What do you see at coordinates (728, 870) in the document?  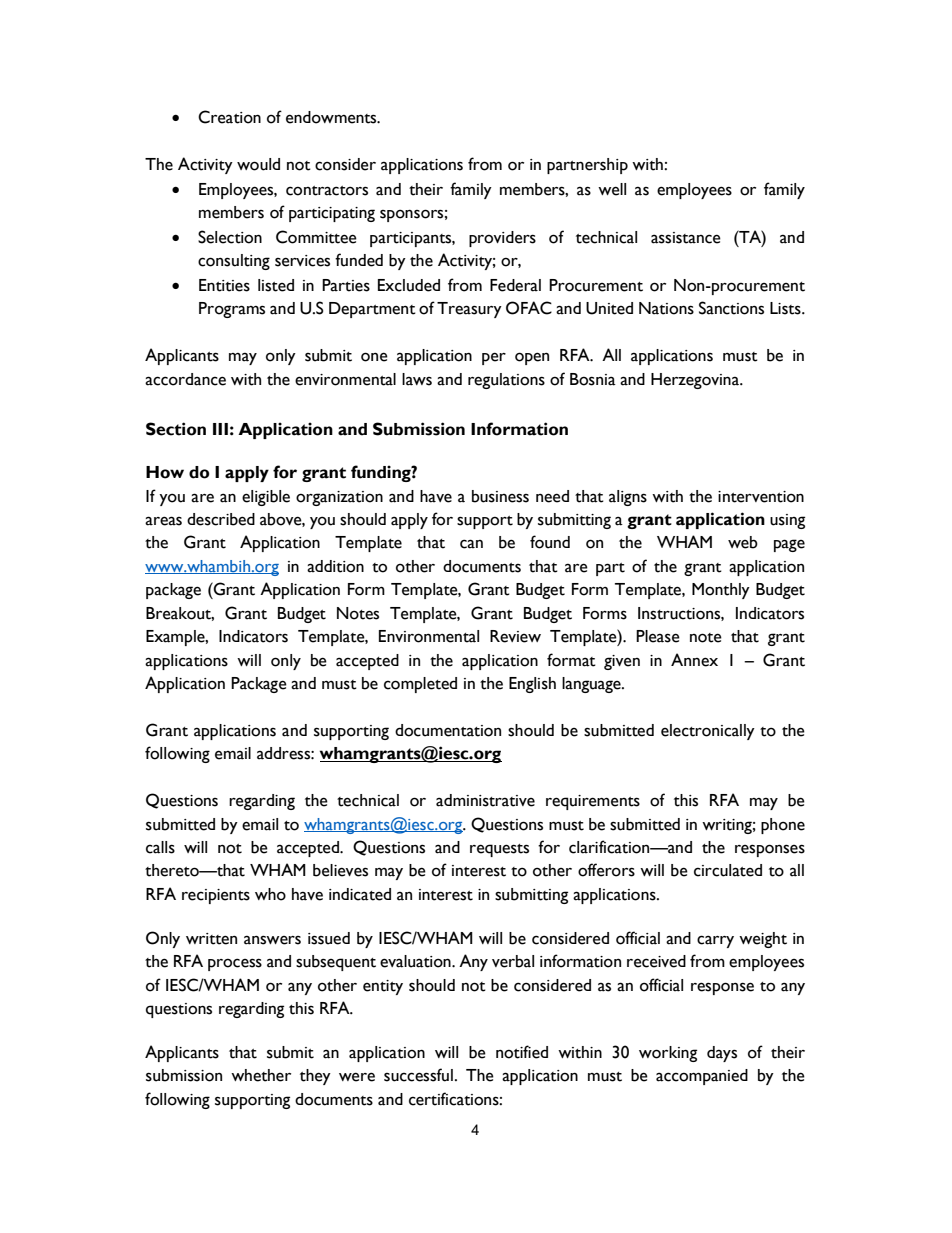 I see `circulated` at bounding box center [728, 870].
